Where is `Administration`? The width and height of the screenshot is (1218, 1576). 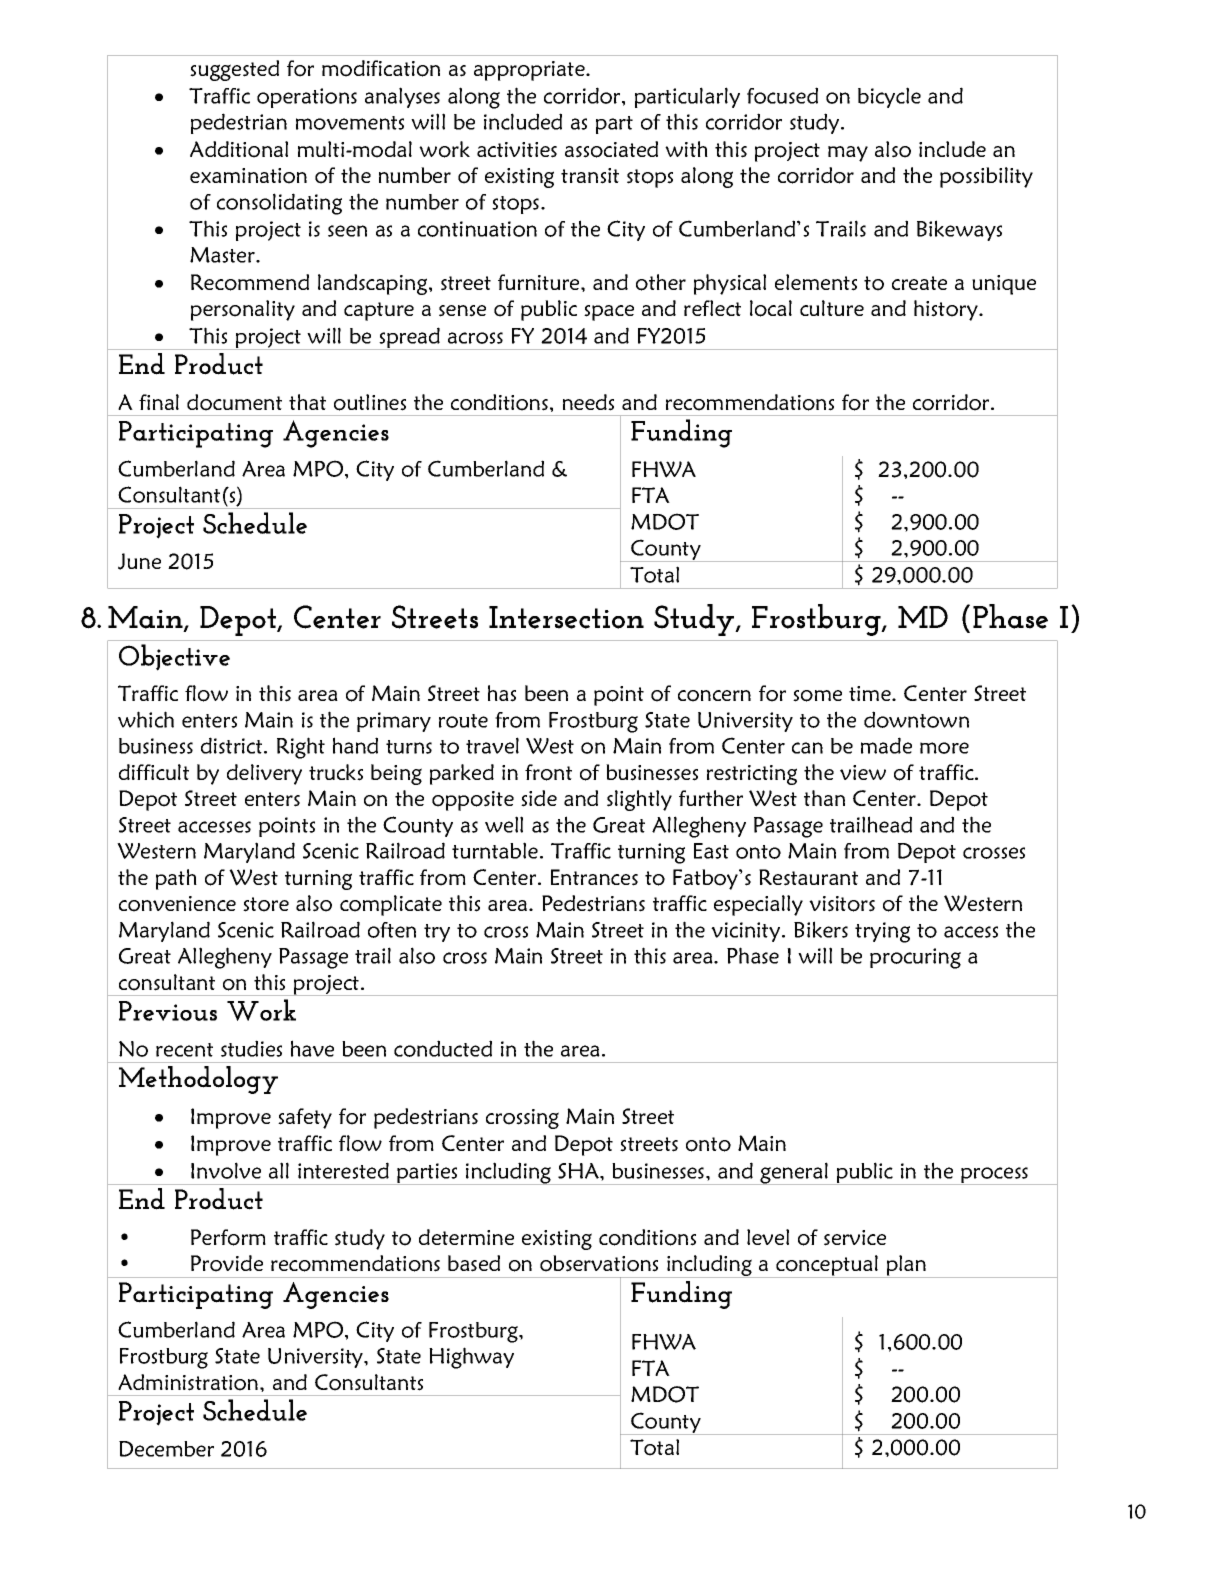
Administration is located at coordinates (189, 1382).
